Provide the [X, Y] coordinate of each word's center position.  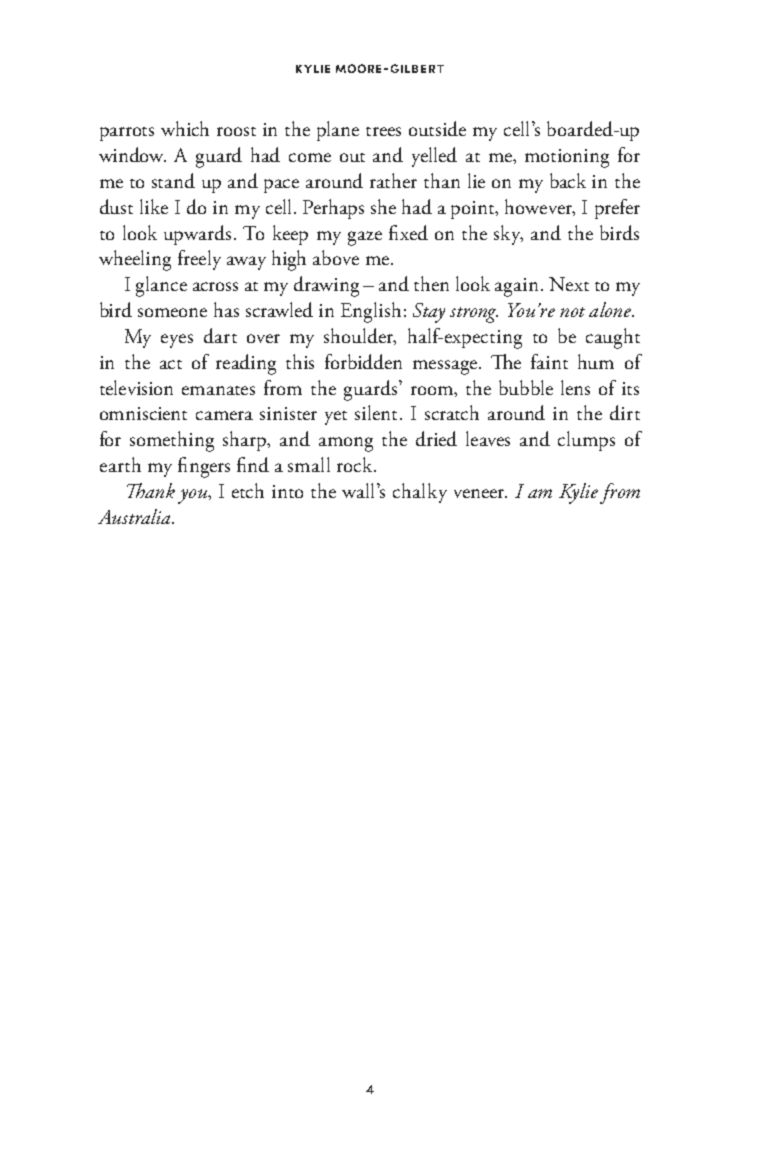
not [572, 312]
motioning [567, 158]
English [371, 312]
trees [383, 131]
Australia [135, 516]
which [185, 128]
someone [172, 312]
